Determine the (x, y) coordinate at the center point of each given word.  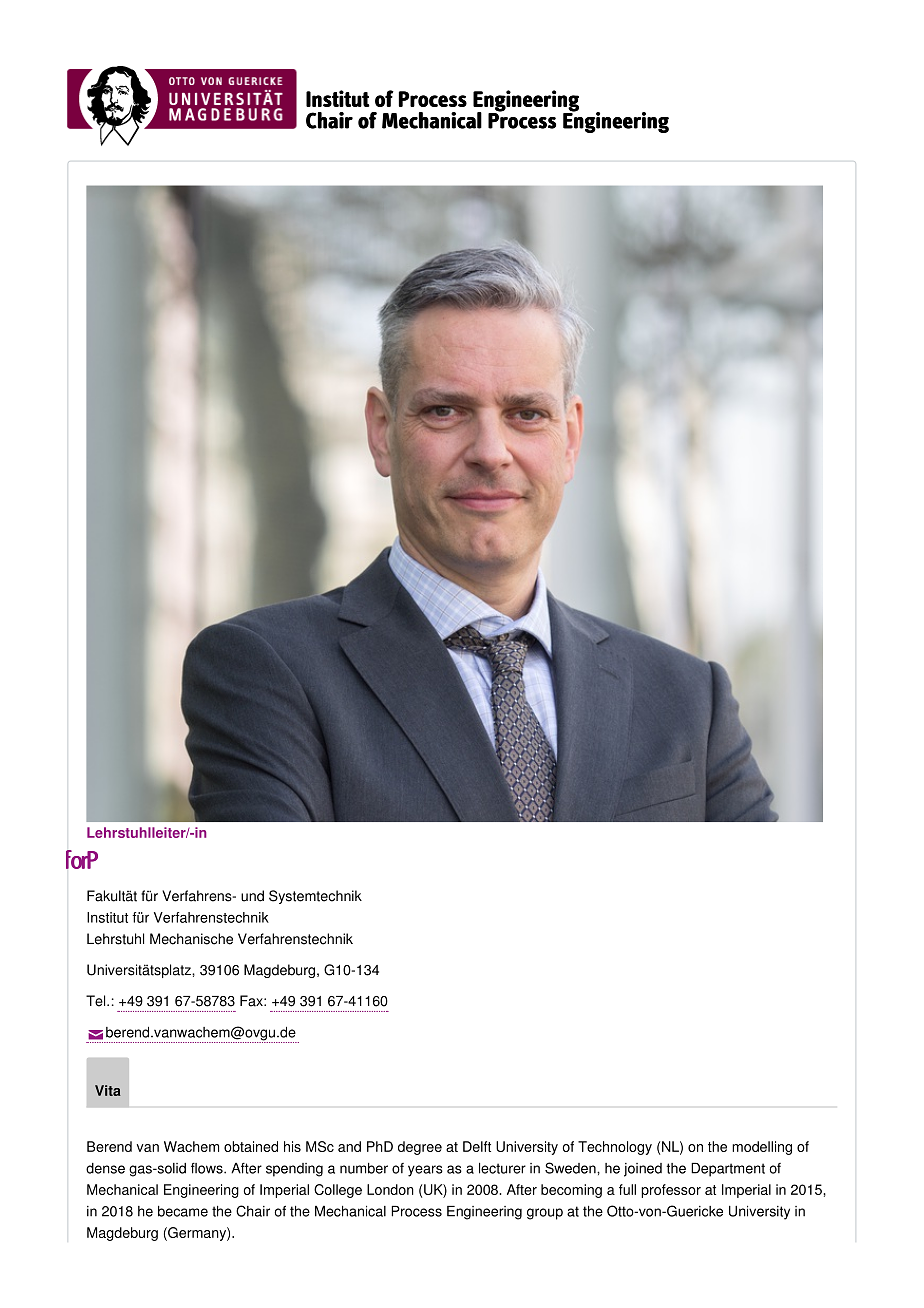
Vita (108, 1090)
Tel (97, 1001)
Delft (477, 1146)
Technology (615, 1148)
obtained (251, 1146)
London (390, 1189)
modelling (762, 1148)
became (183, 1211)
